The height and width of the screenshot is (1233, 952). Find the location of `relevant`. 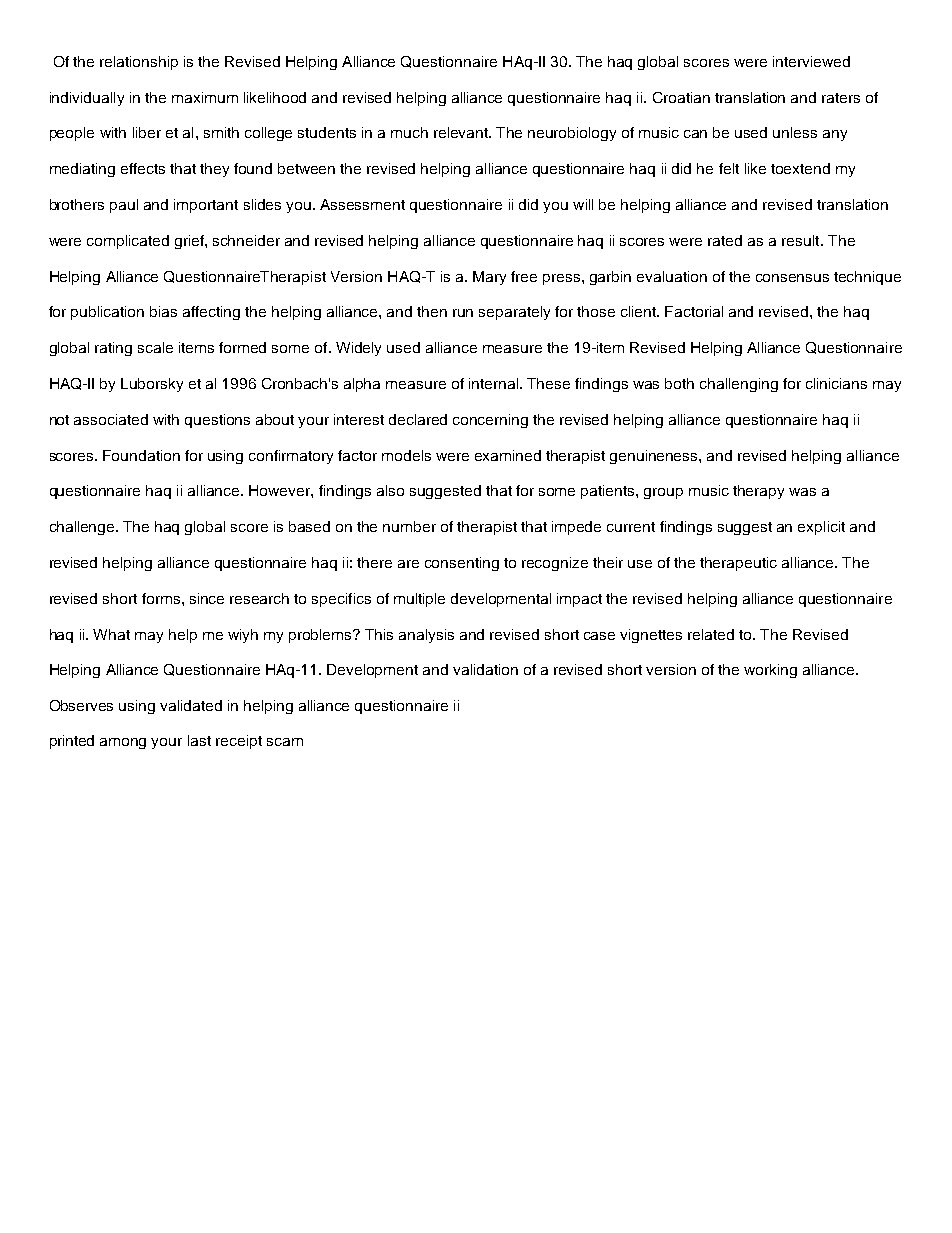

relevant is located at coordinates (462, 132).
